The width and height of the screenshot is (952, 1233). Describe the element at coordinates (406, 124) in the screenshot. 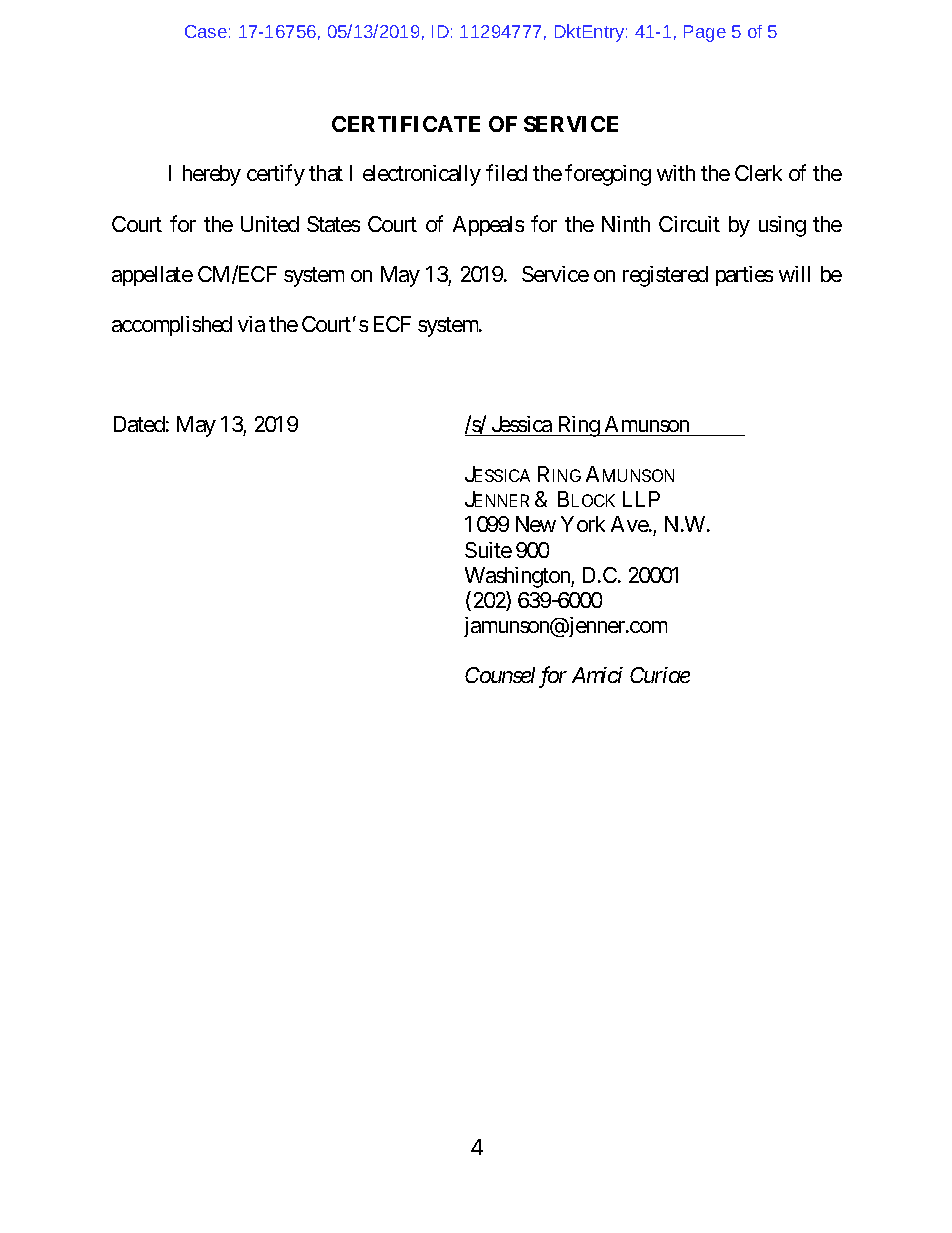

I see `CERTIFICATE` at that location.
